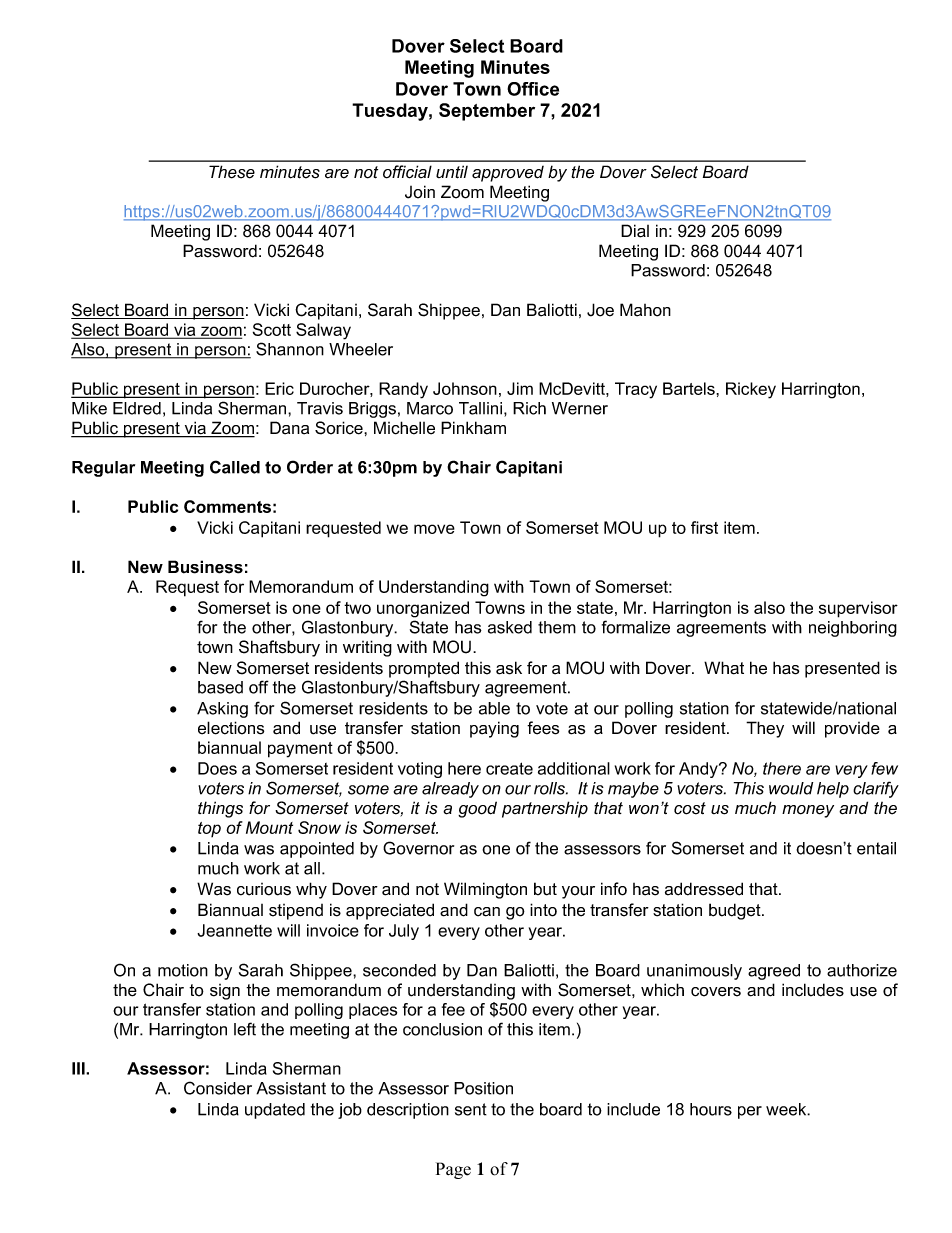 This image has width=952, height=1233. Describe the element at coordinates (209, 829) in the image. I see `top` at that location.
